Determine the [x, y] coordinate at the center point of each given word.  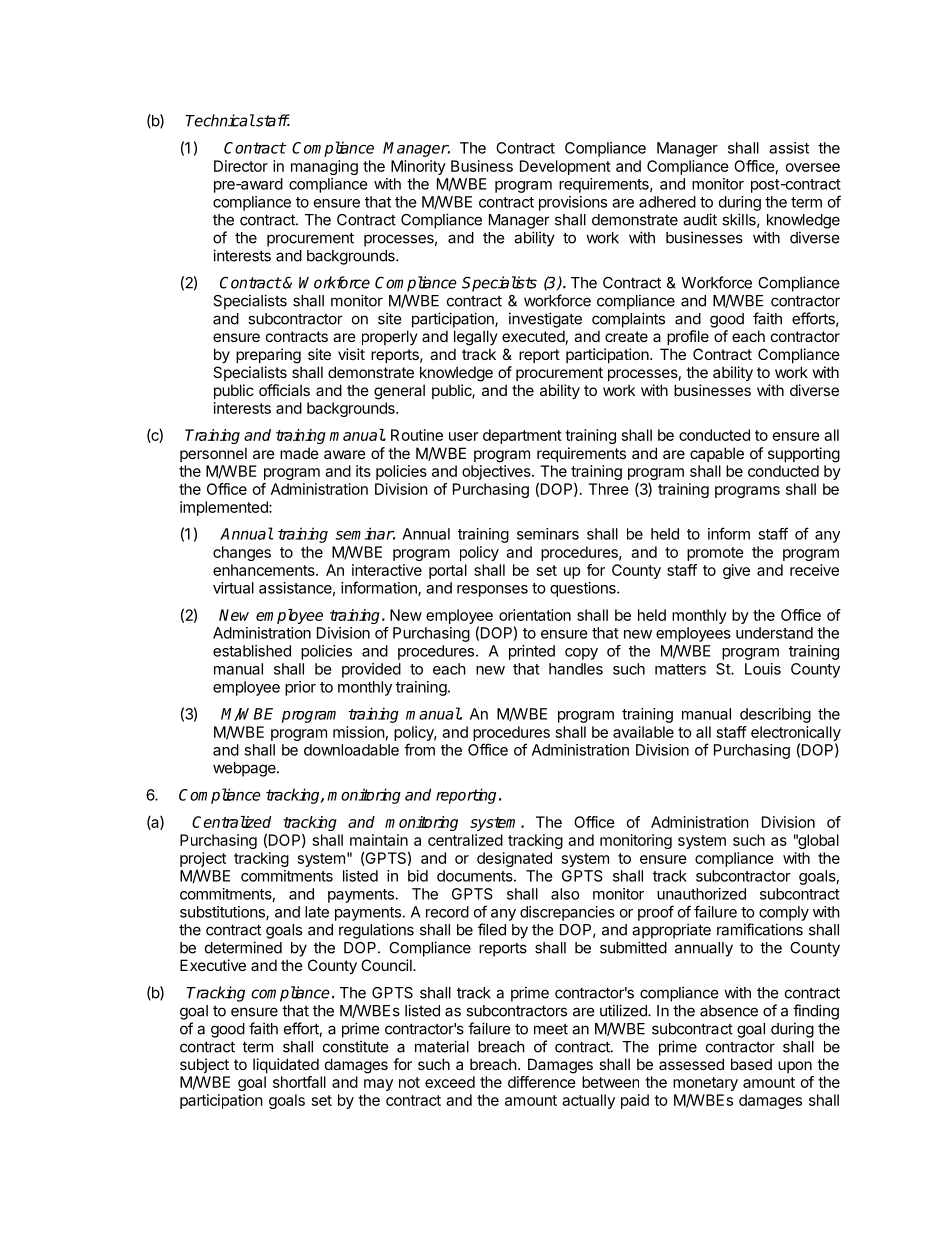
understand [774, 633]
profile [688, 337]
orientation [535, 615]
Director [241, 166]
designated [514, 859]
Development [565, 167]
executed [533, 336]
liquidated [286, 1065]
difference [542, 1082]
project [203, 859]
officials [284, 390]
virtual [233, 588]
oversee [813, 167]
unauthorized [701, 894]
